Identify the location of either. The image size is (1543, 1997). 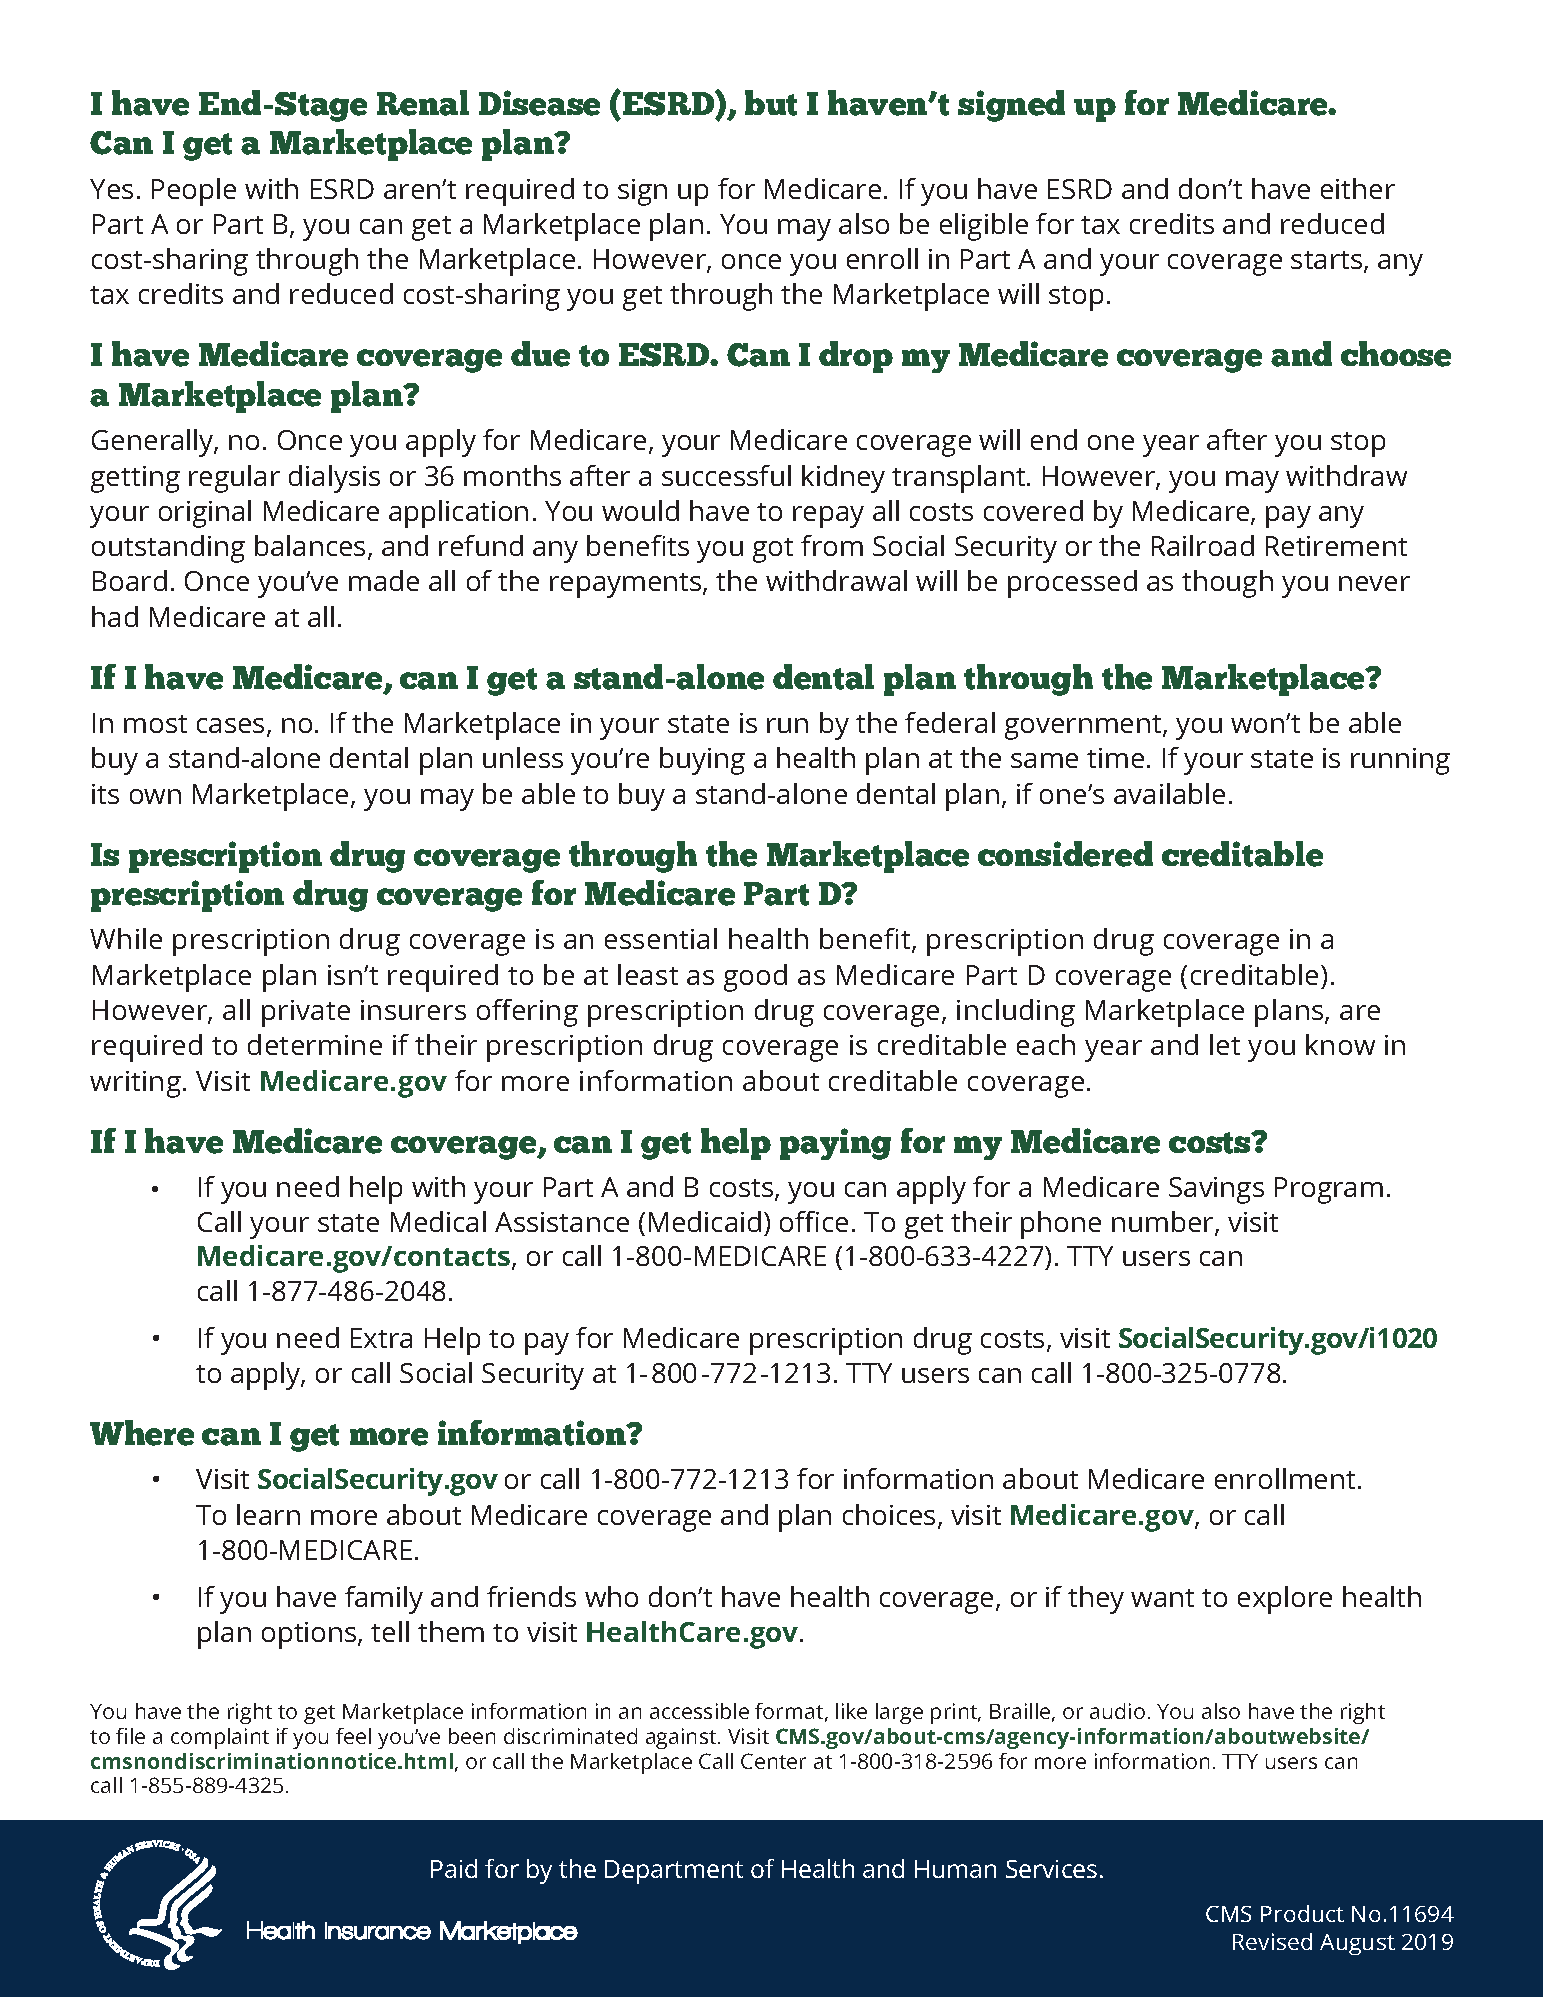
(1358, 188).
